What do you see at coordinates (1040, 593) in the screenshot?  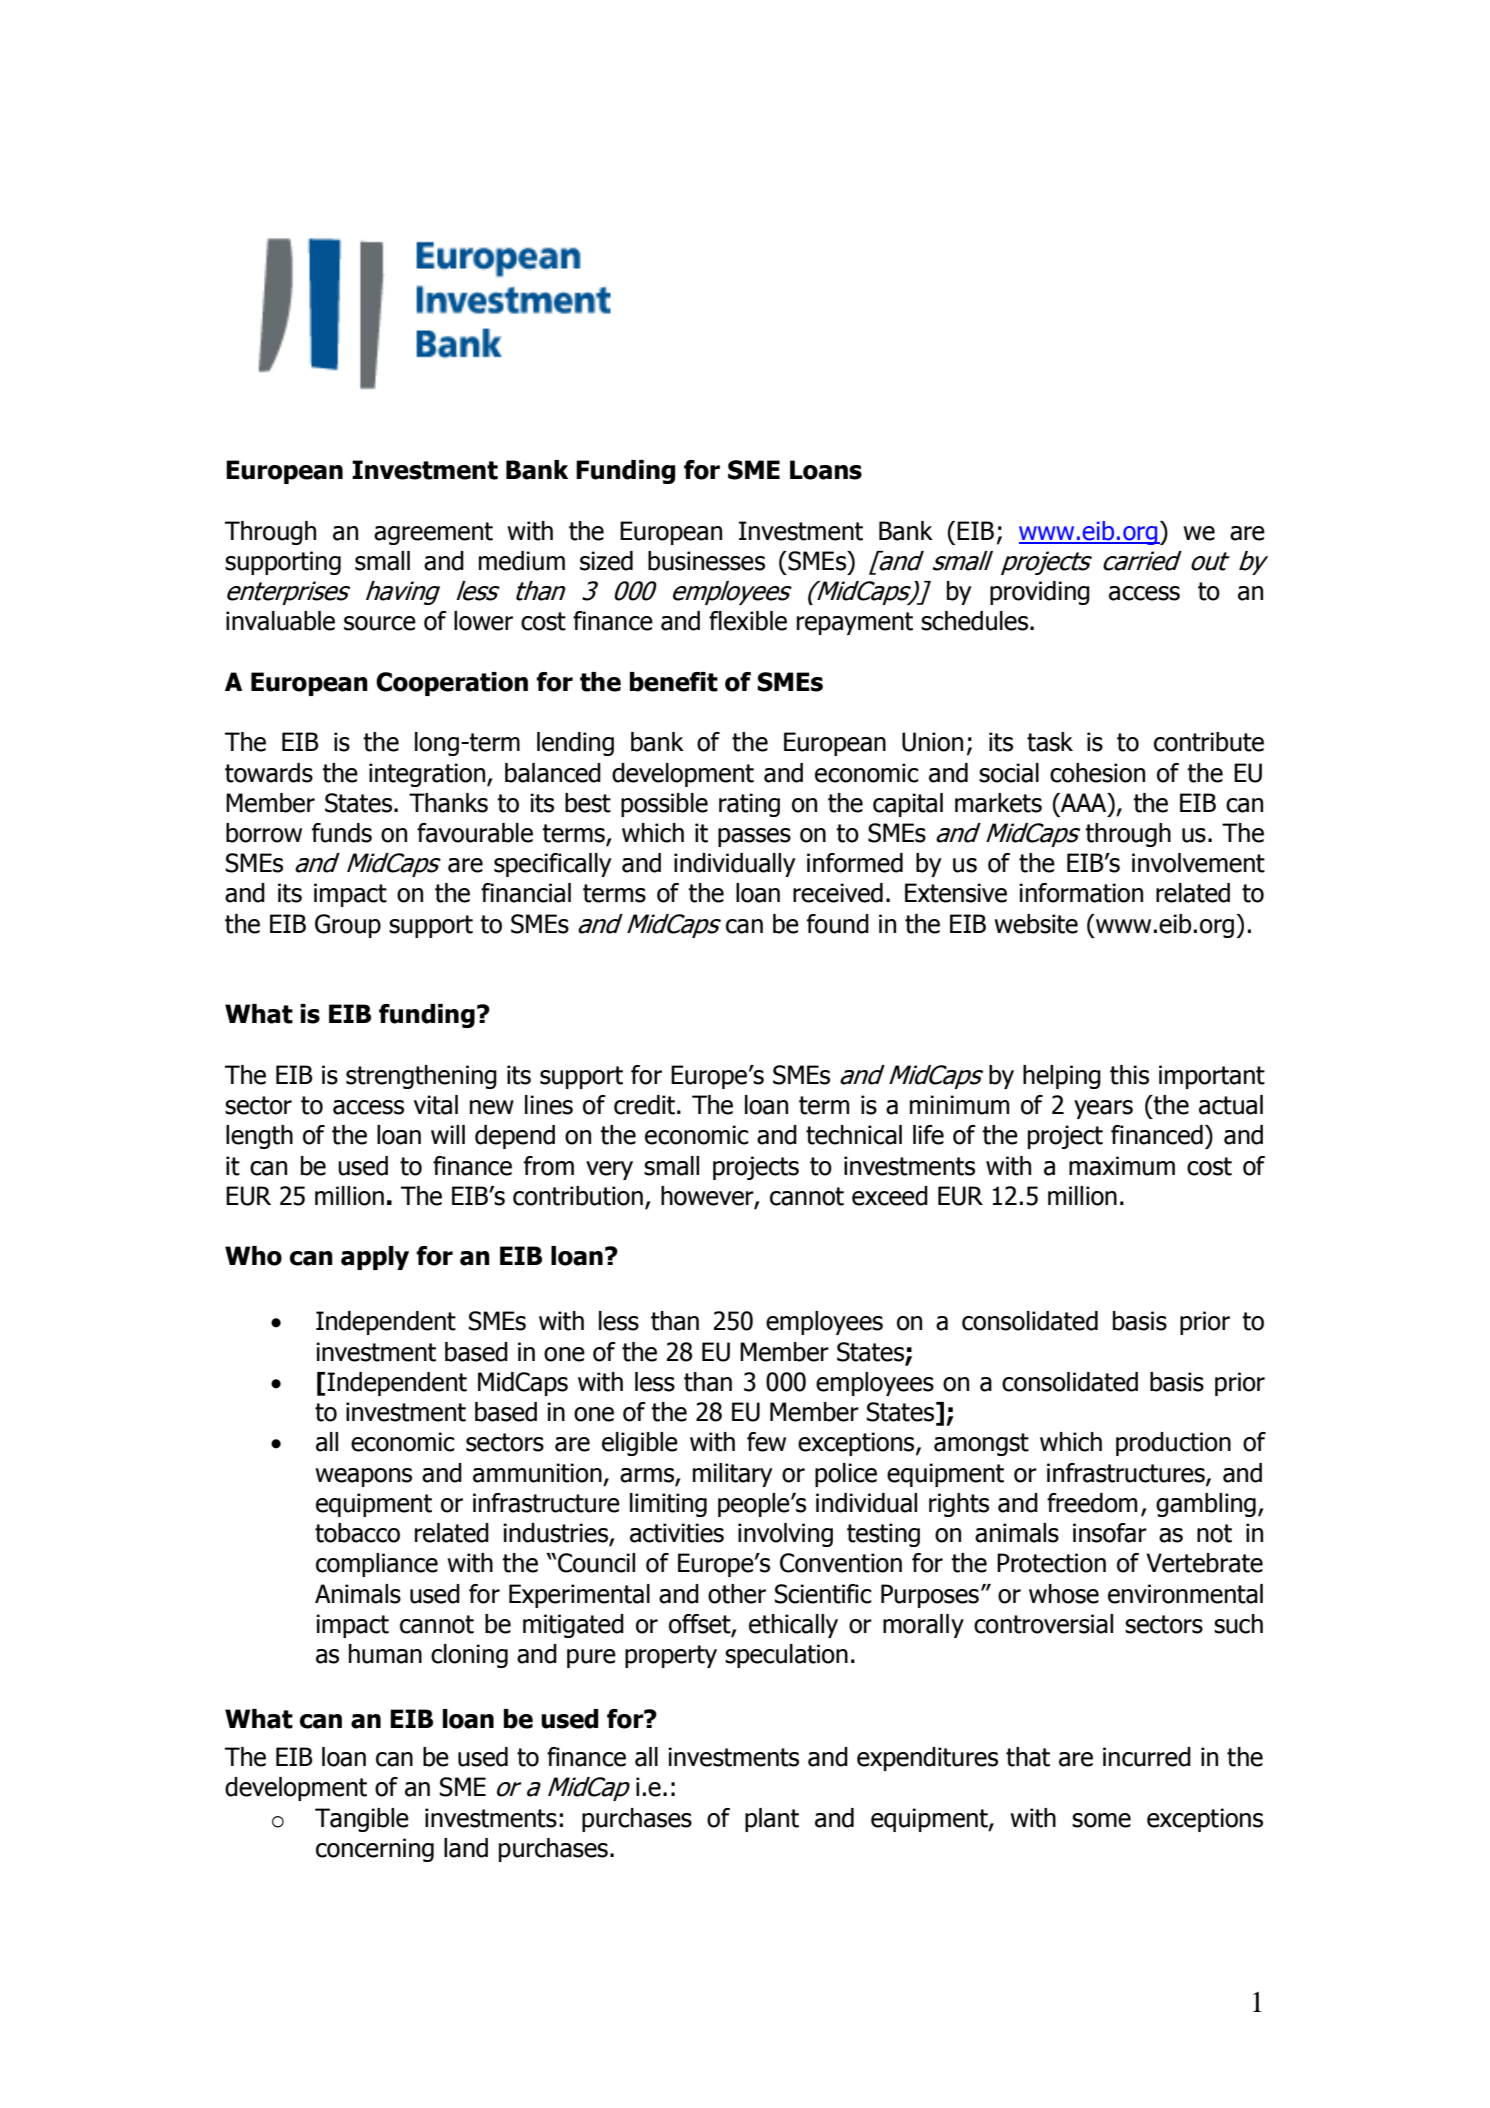 I see `providing` at bounding box center [1040, 593].
